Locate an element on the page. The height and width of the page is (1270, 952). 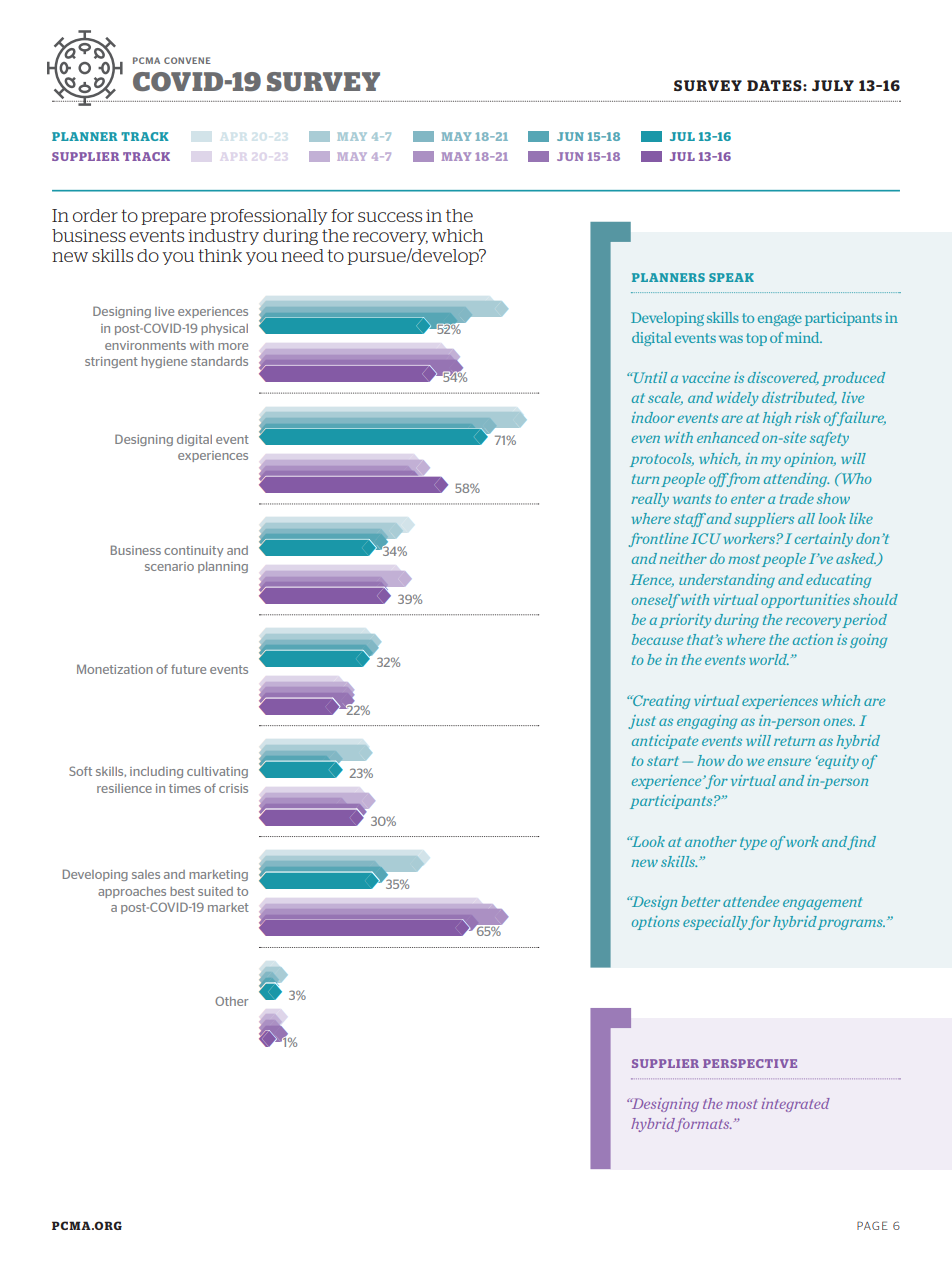
DAT is located at coordinates (764, 85).
